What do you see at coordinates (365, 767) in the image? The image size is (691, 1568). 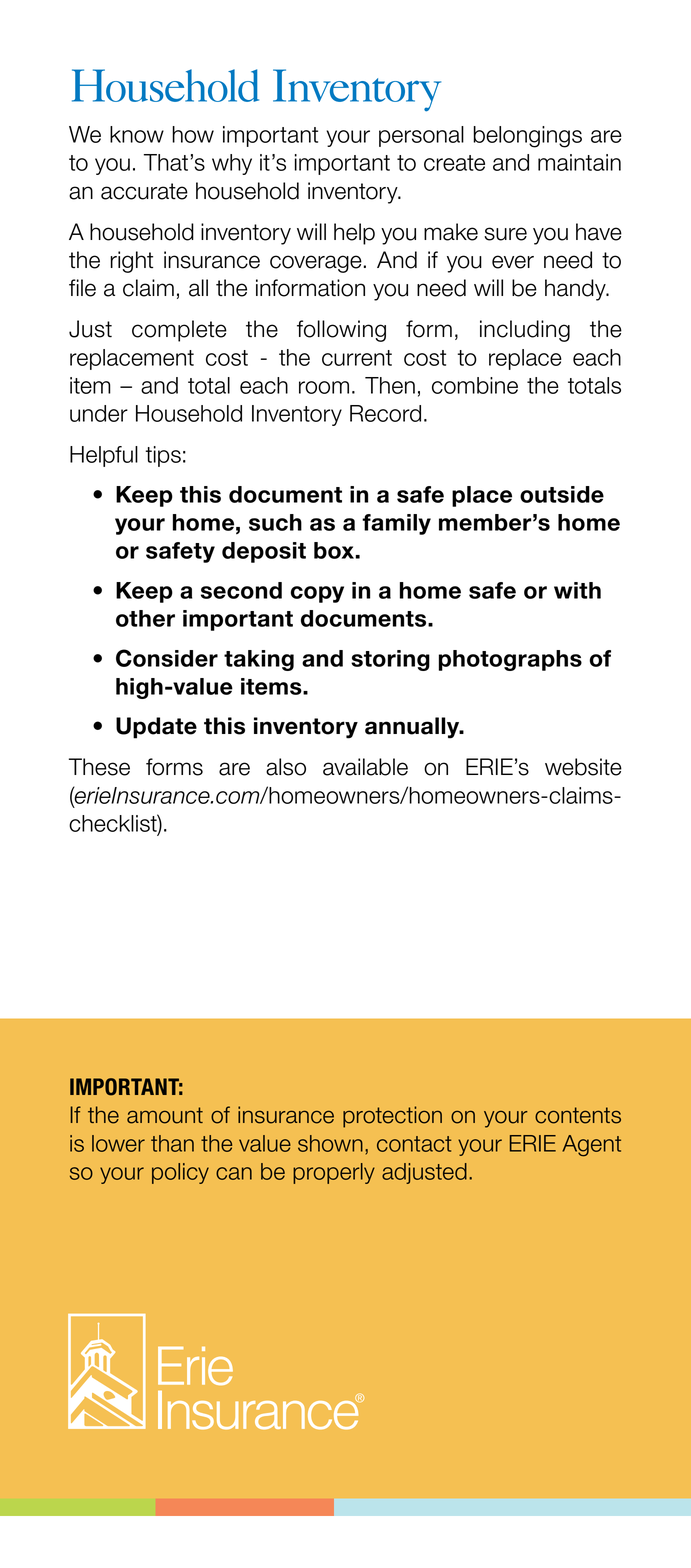 I see `available` at bounding box center [365, 767].
